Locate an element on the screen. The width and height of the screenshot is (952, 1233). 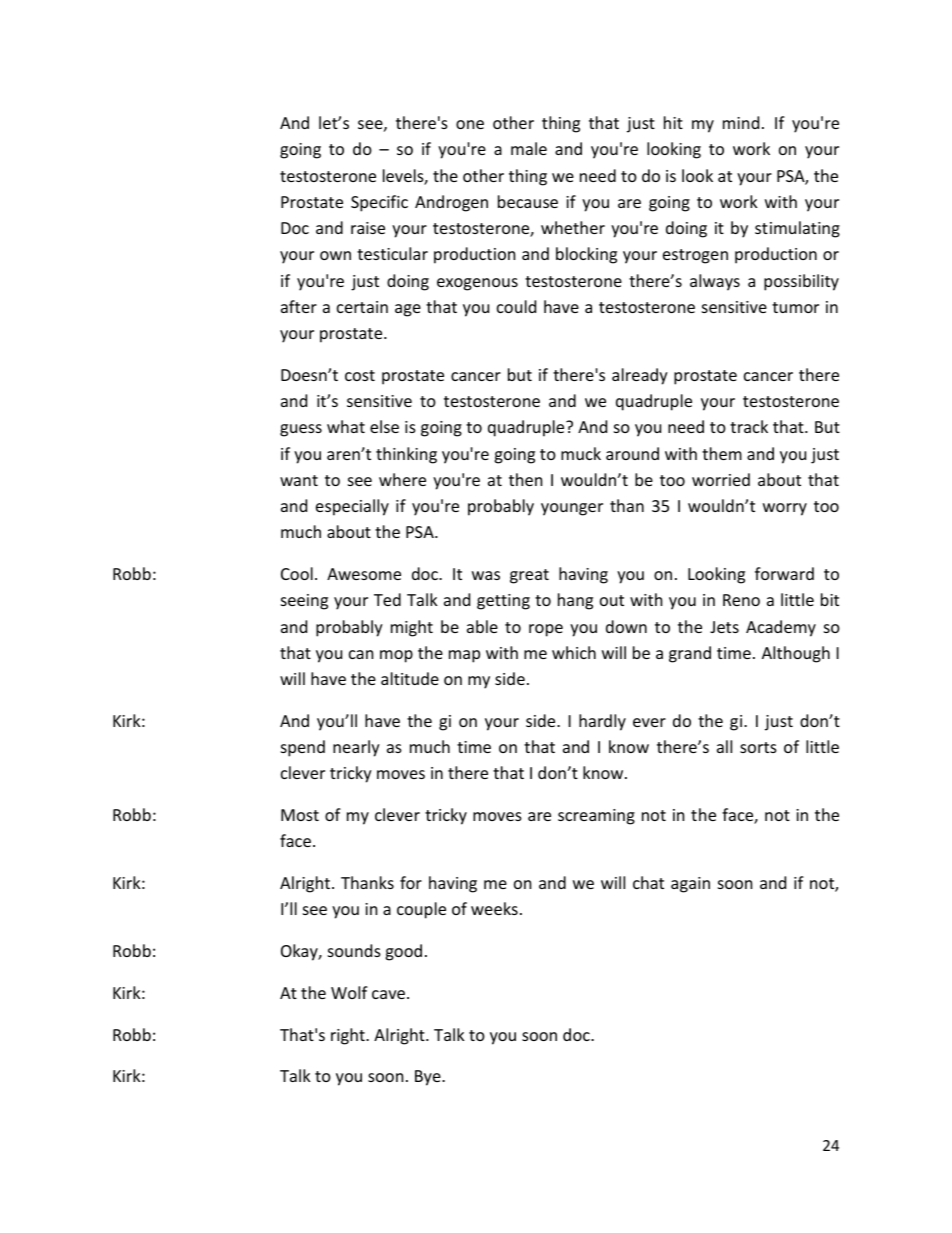
Specific is located at coordinates (379, 203).
